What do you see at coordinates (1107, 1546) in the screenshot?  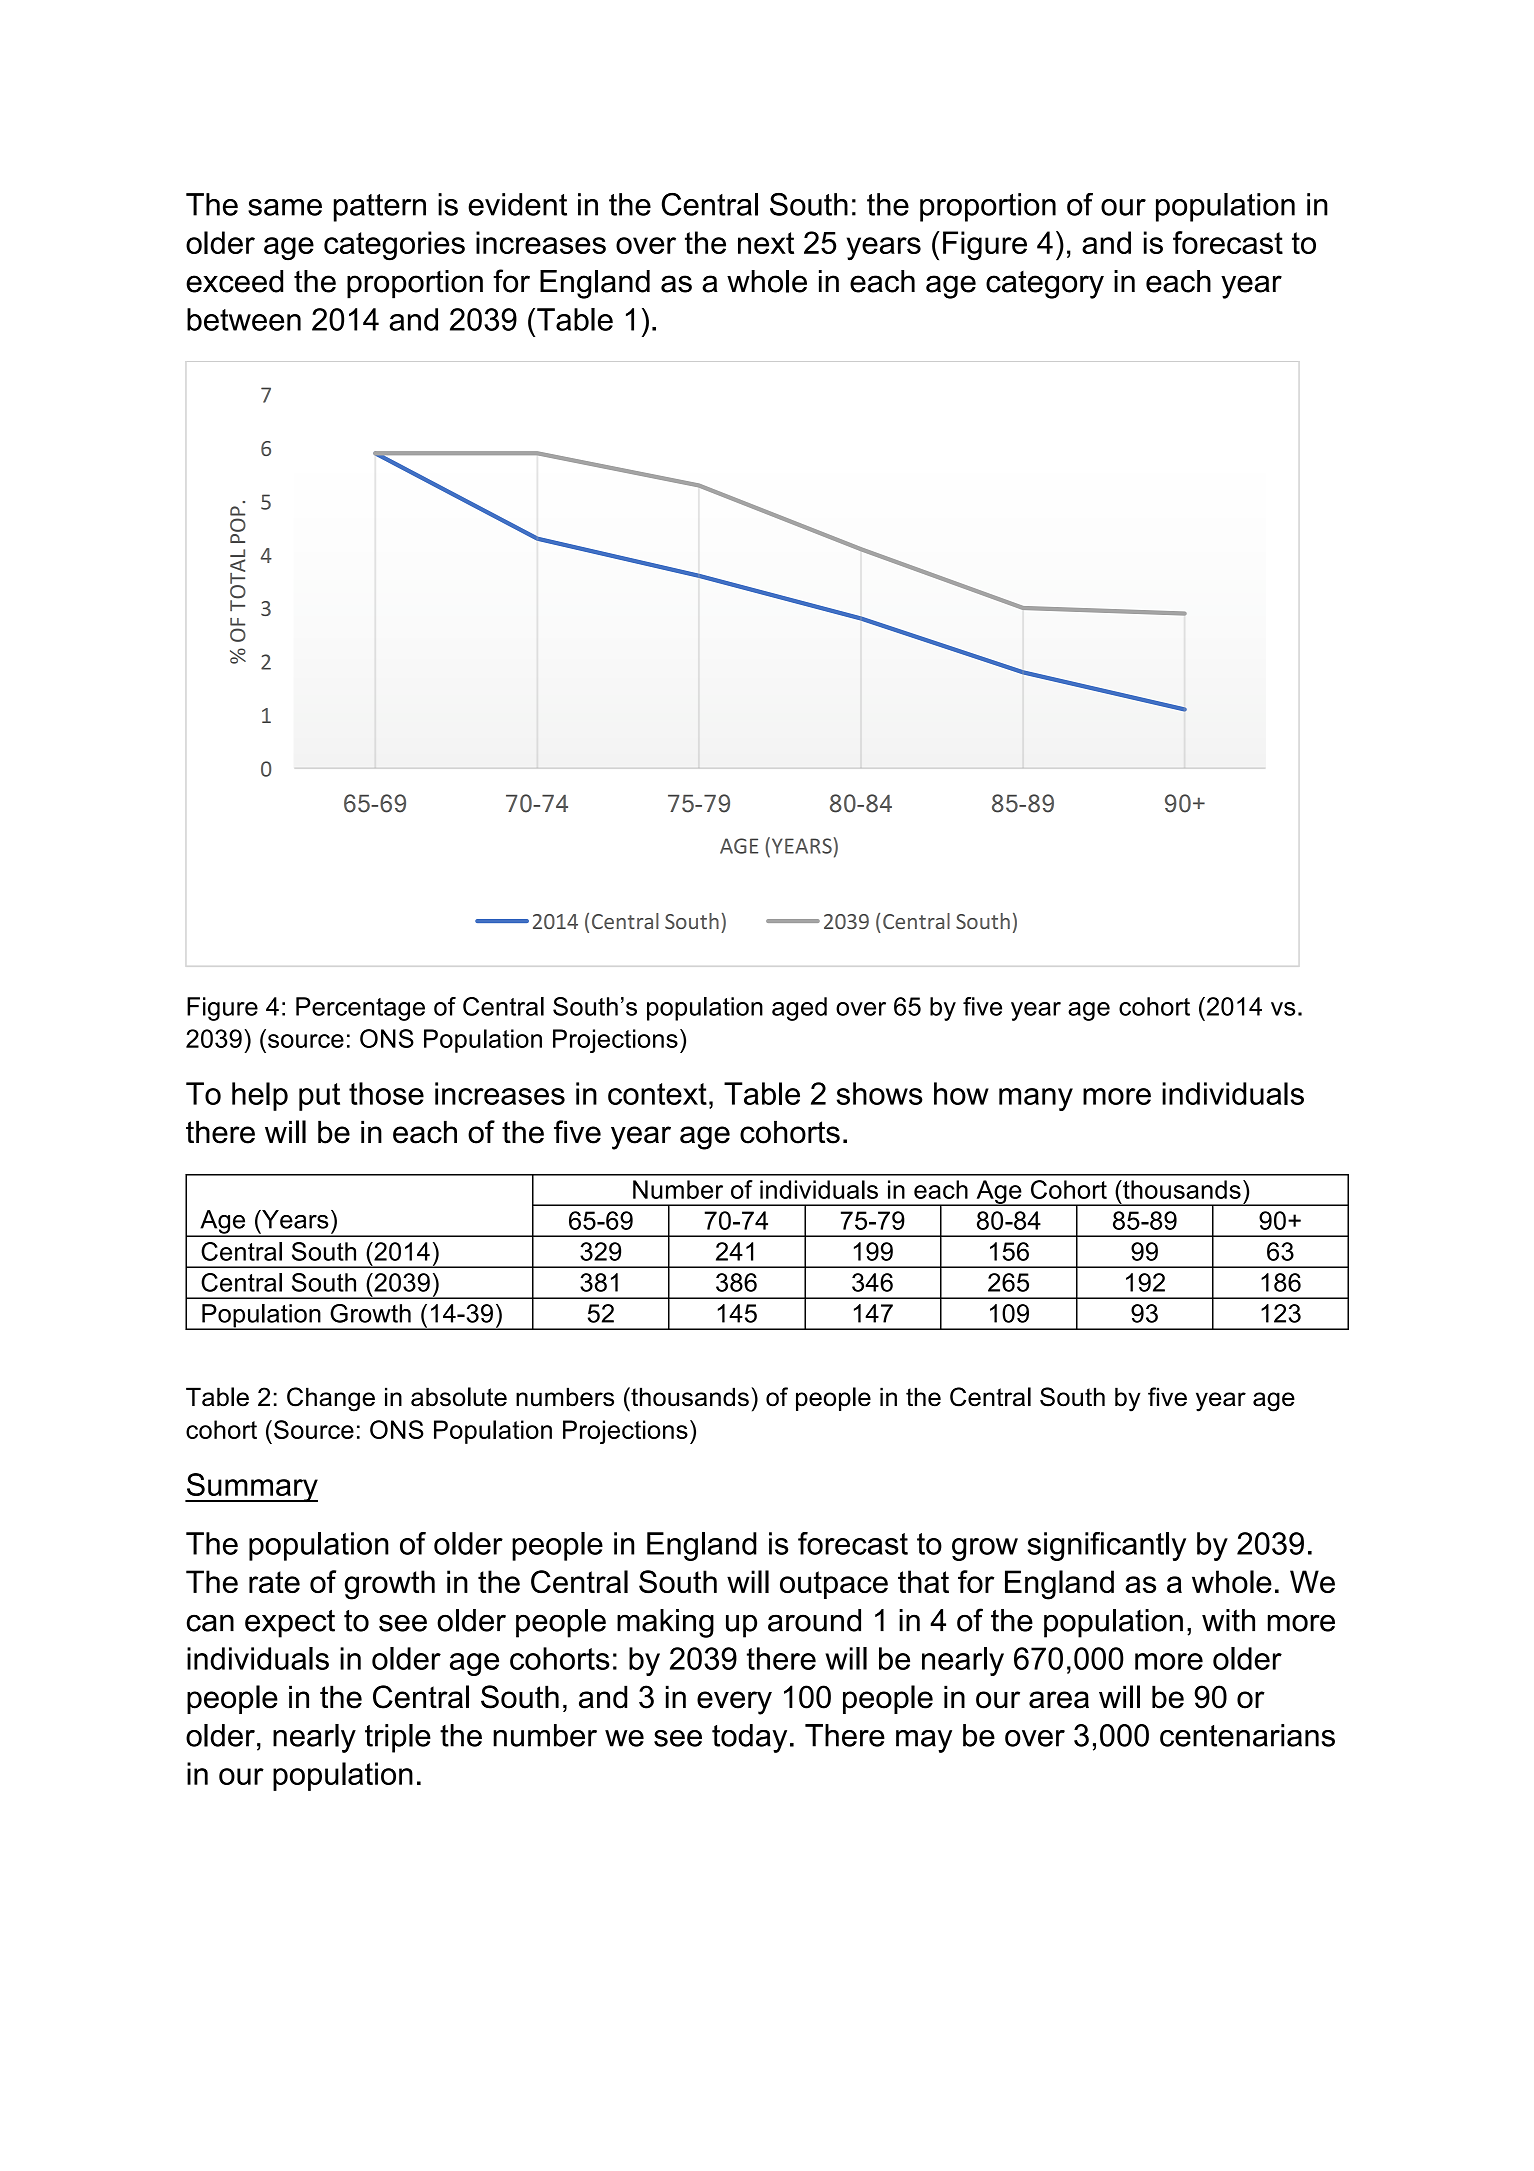 I see `significantly` at bounding box center [1107, 1546].
